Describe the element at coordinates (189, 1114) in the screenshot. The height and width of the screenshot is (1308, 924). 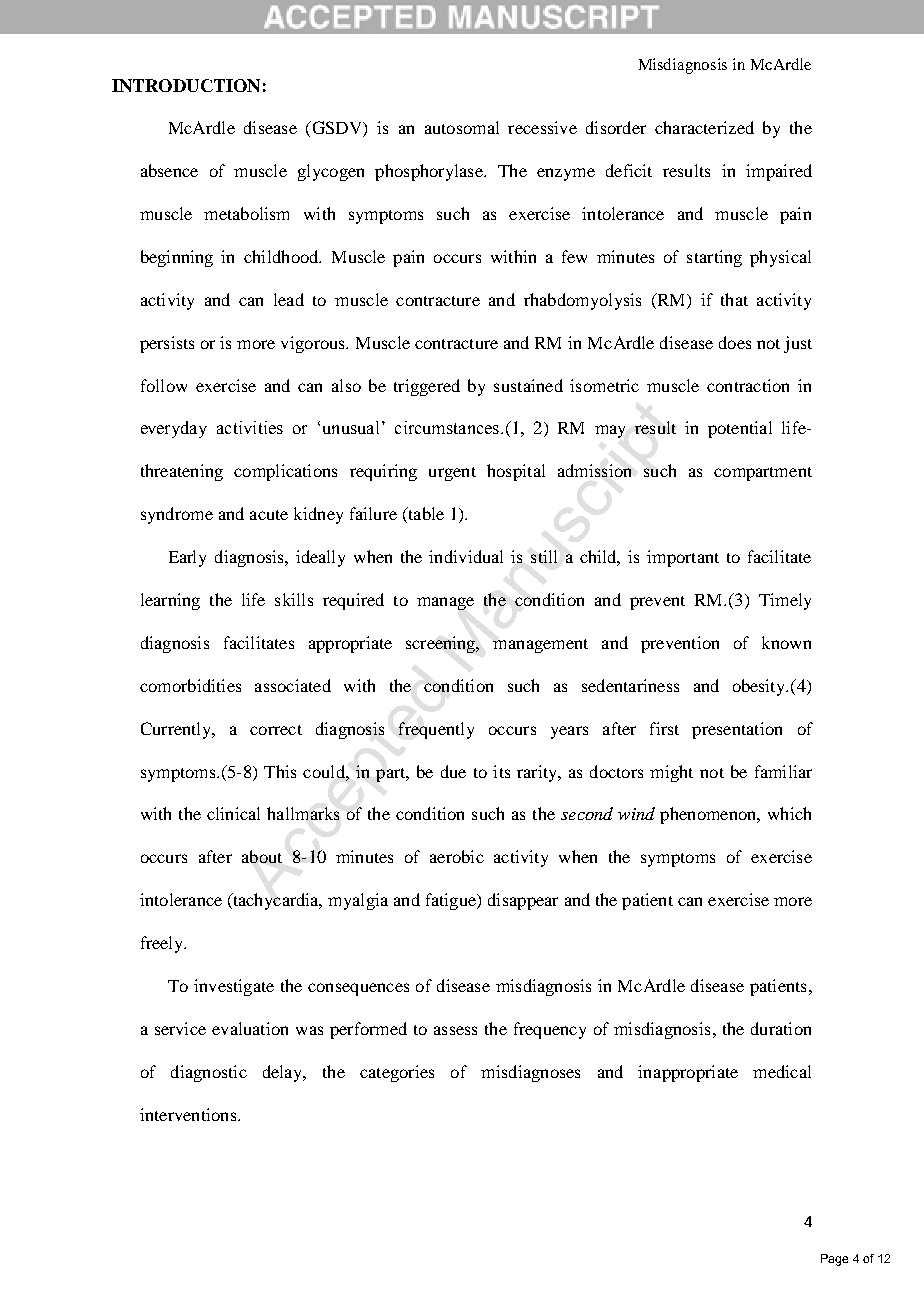
I see `interventions` at that location.
